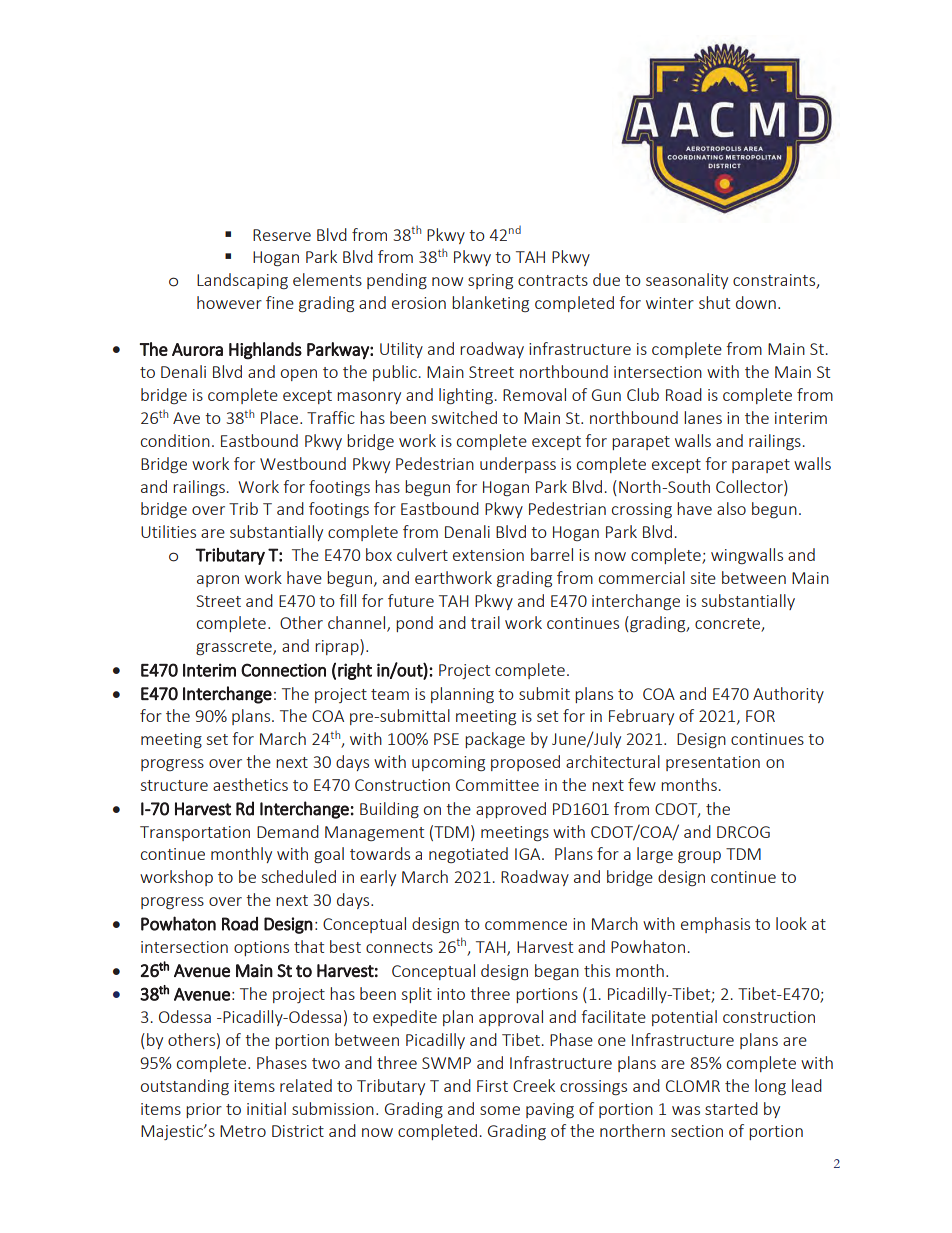 The height and width of the page is (1233, 952). What do you see at coordinates (242, 281) in the page?
I see `Landscaping` at bounding box center [242, 281].
